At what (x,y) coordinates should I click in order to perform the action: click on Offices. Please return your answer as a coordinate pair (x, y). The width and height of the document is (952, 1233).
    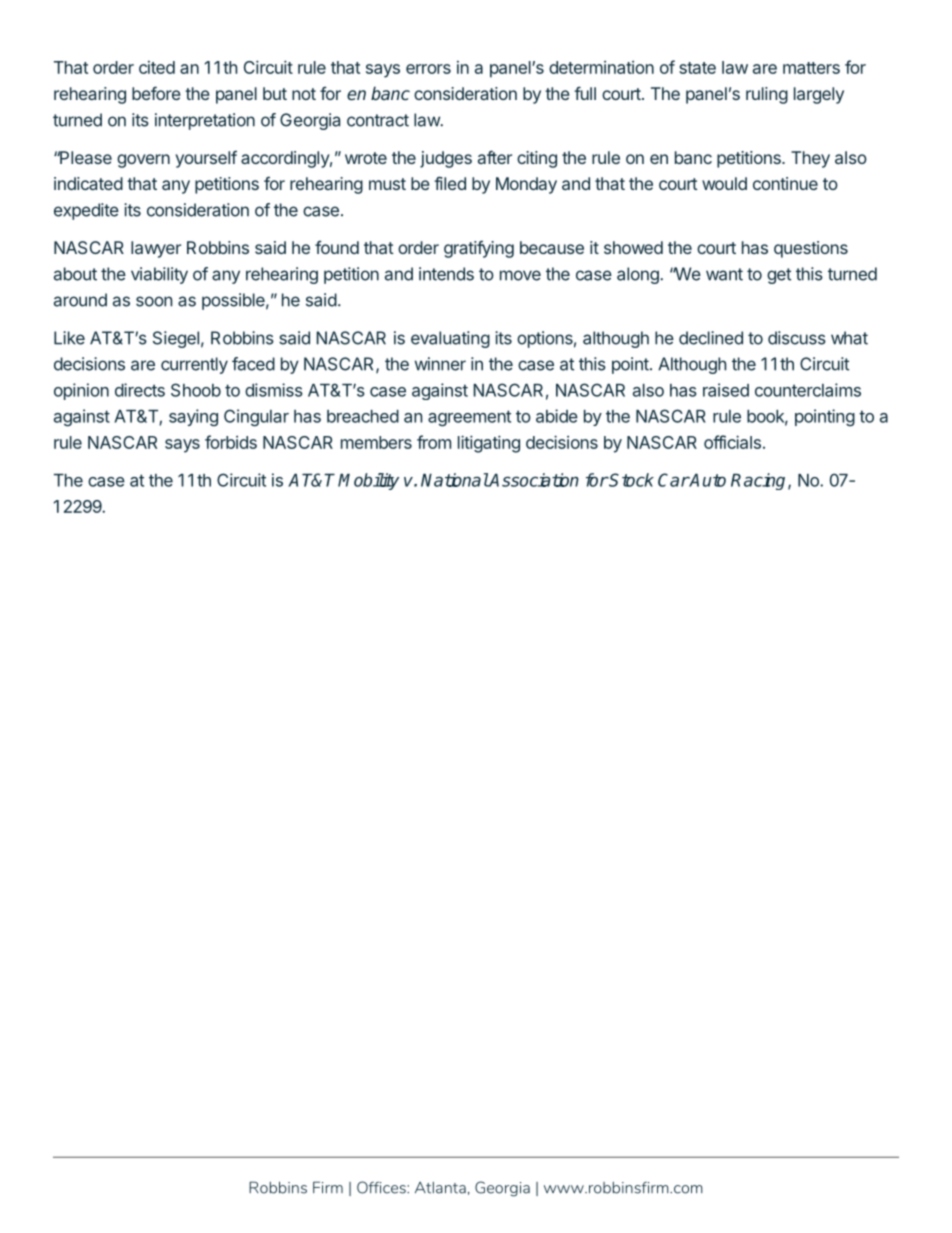
    Looking at the image, I should click on (382, 1187).
